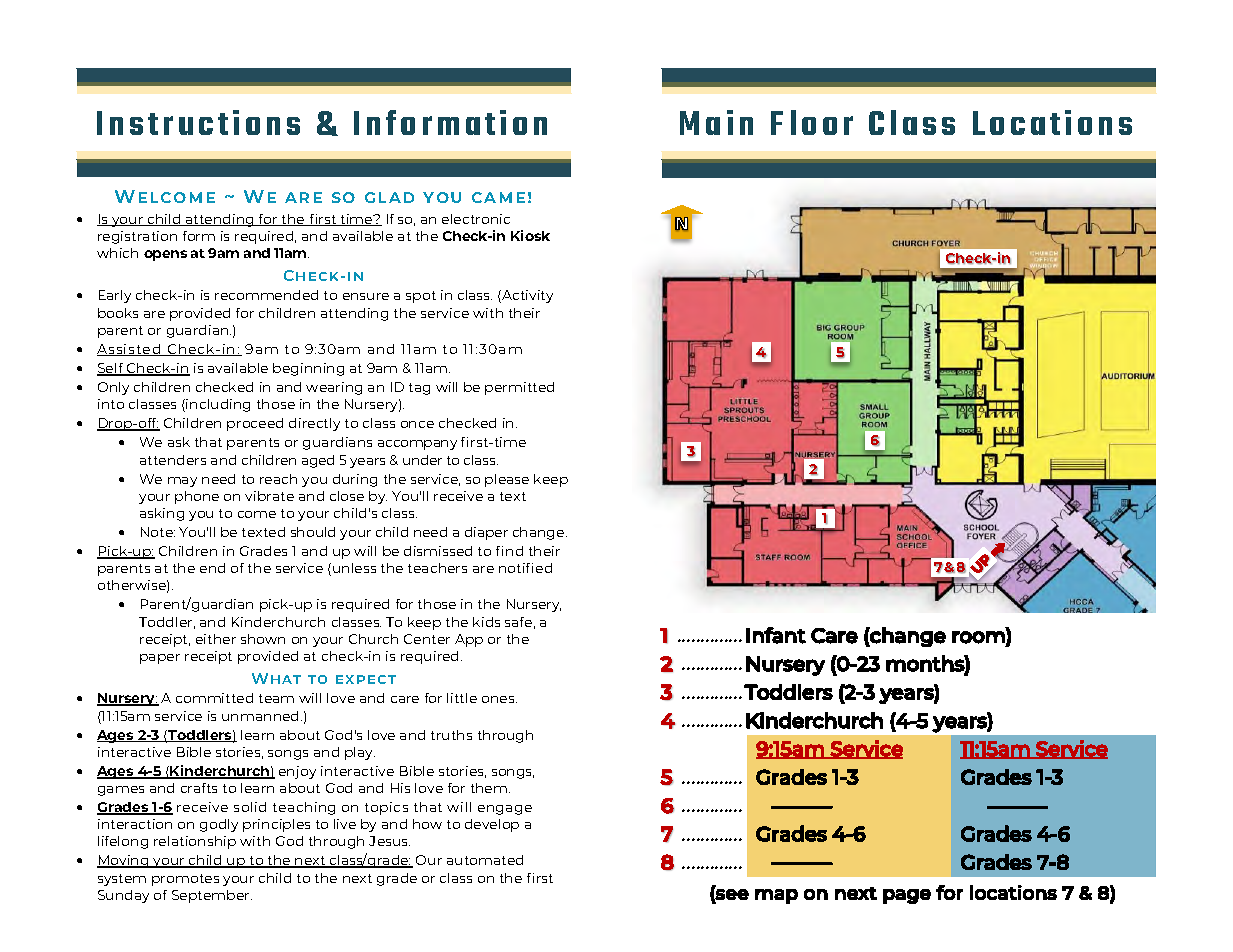 This screenshot has width=1233, height=952. Describe the element at coordinates (486, 622) in the screenshot. I see `kids` at that location.
